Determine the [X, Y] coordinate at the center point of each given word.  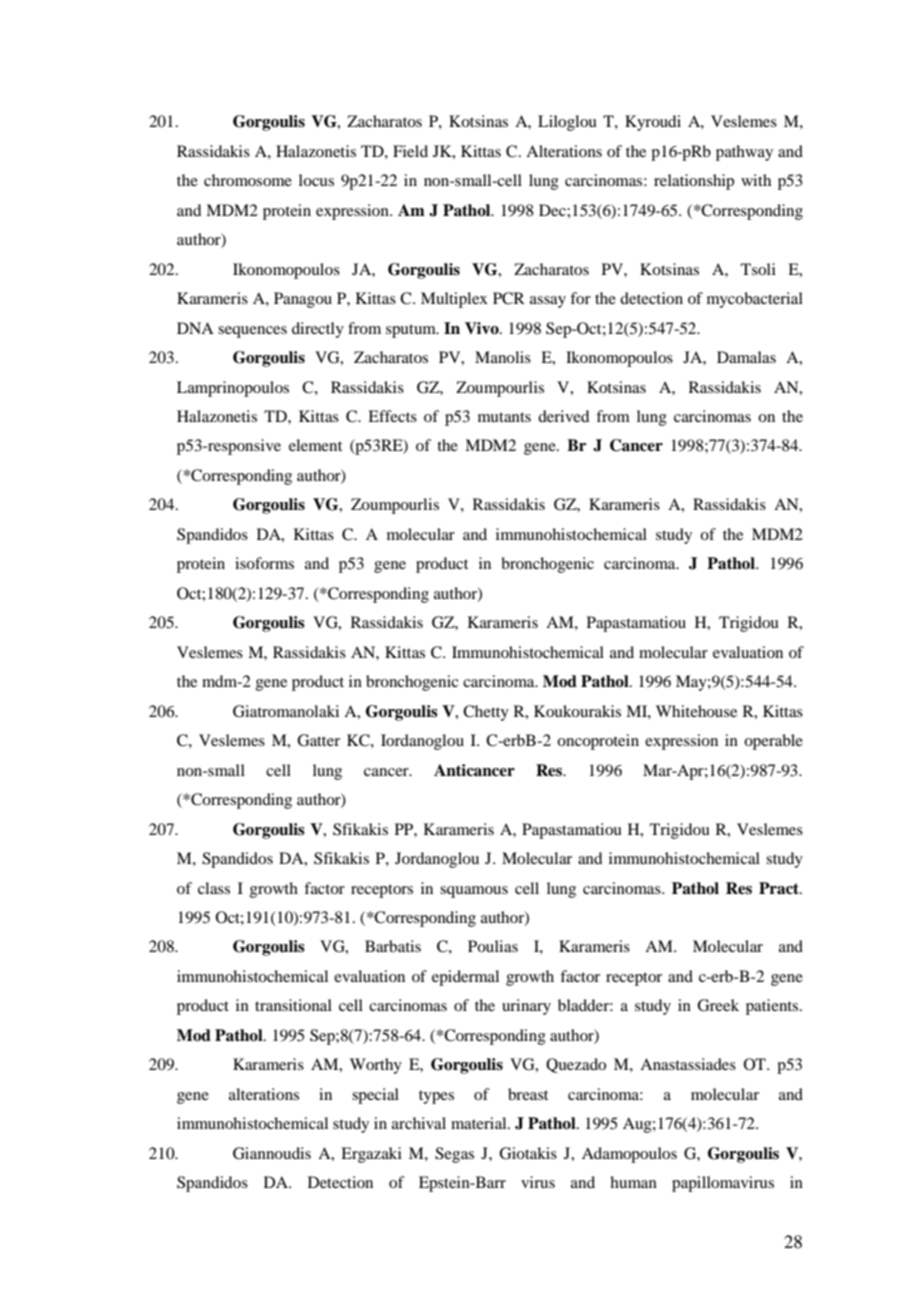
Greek [718, 1005]
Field [410, 151]
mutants [504, 417]
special [375, 1096]
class [214, 888]
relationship [694, 182]
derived [563, 416]
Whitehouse [696, 711]
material [480, 1123]
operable [773, 742]
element [315, 445]
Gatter [318, 740]
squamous [474, 892]
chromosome [248, 180]
